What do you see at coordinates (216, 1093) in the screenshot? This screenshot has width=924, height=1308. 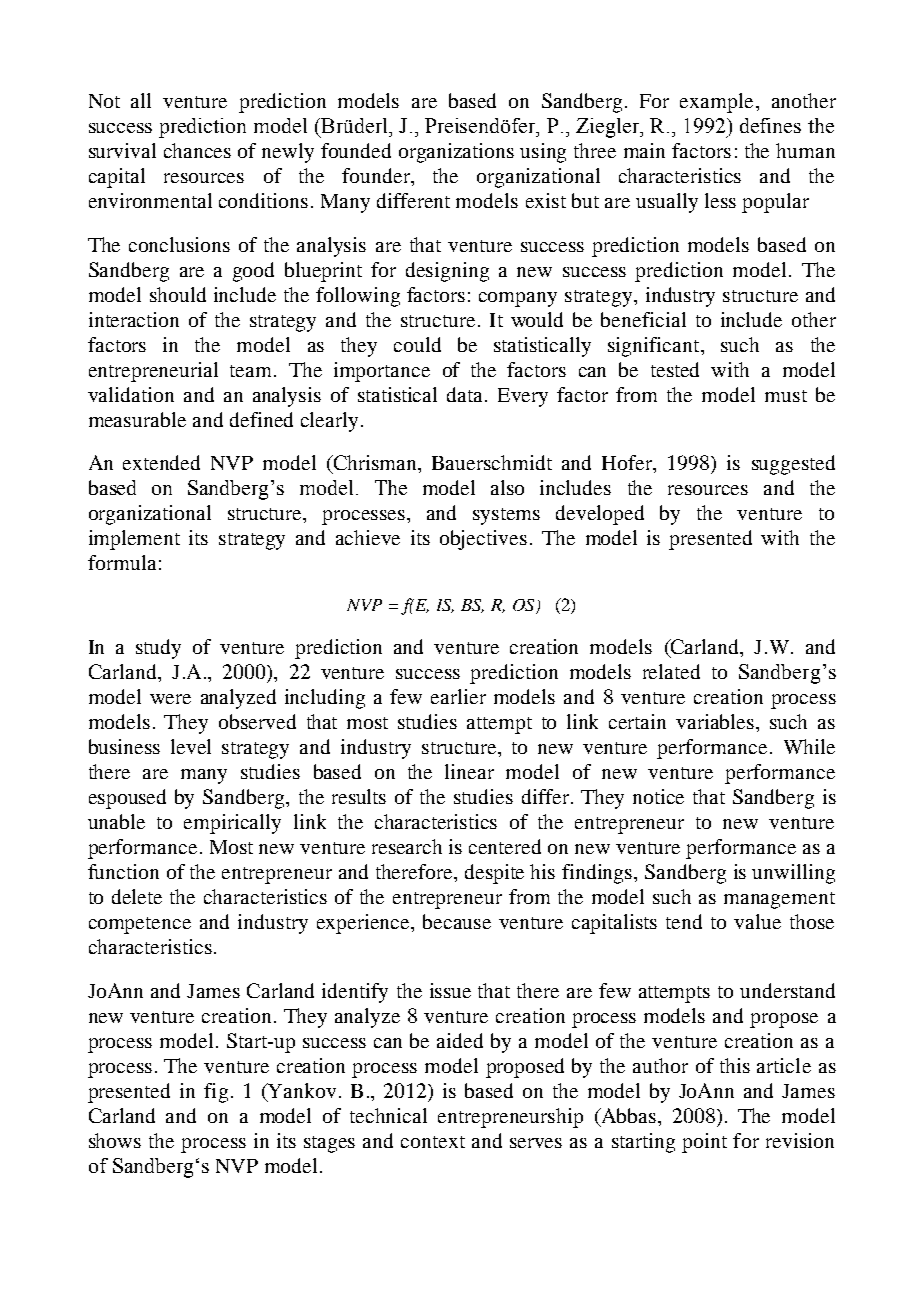 I see `fig` at bounding box center [216, 1093].
